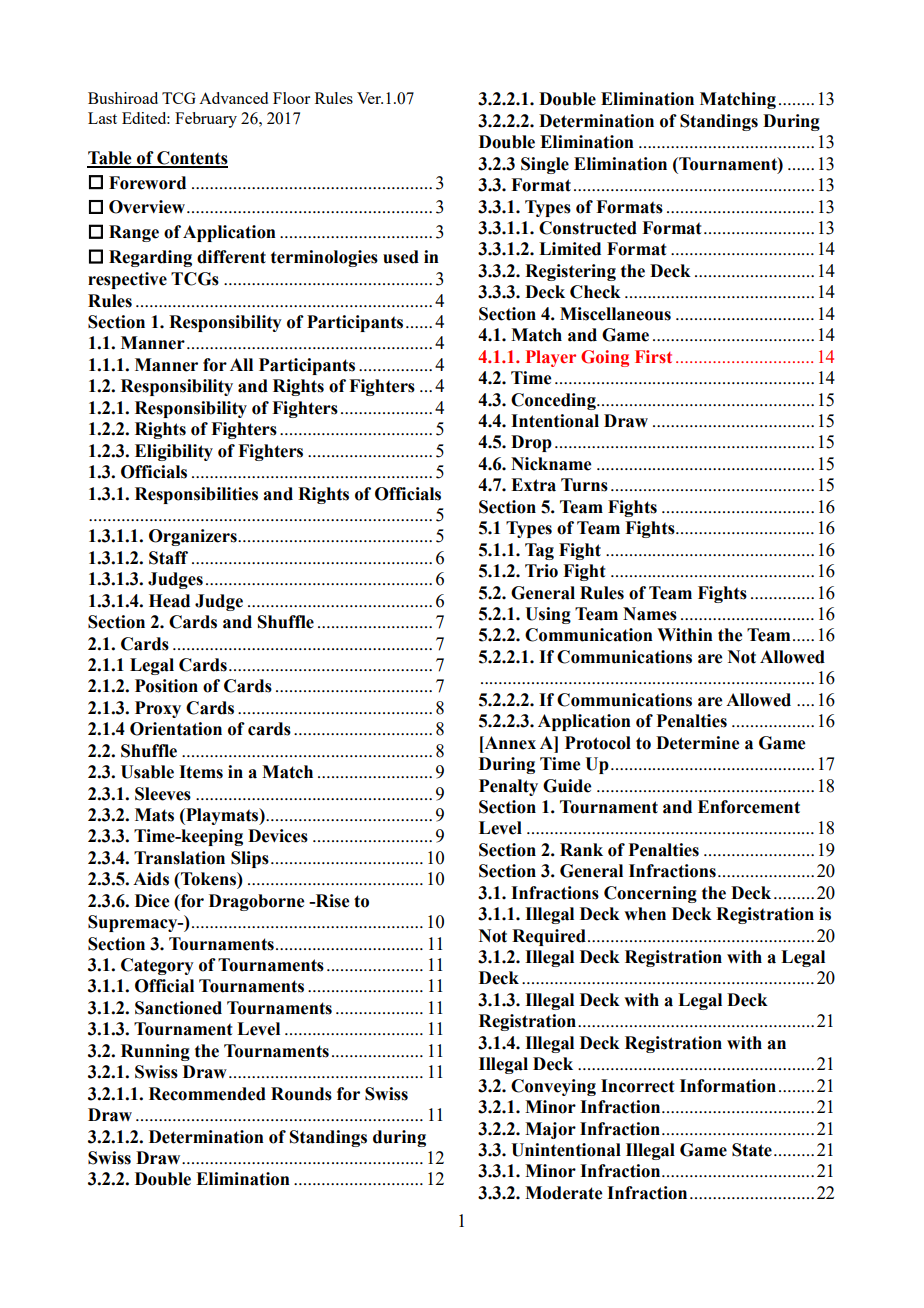 The image size is (924, 1308). Describe the element at coordinates (697, 743) in the screenshot. I see `Determine` at that location.
